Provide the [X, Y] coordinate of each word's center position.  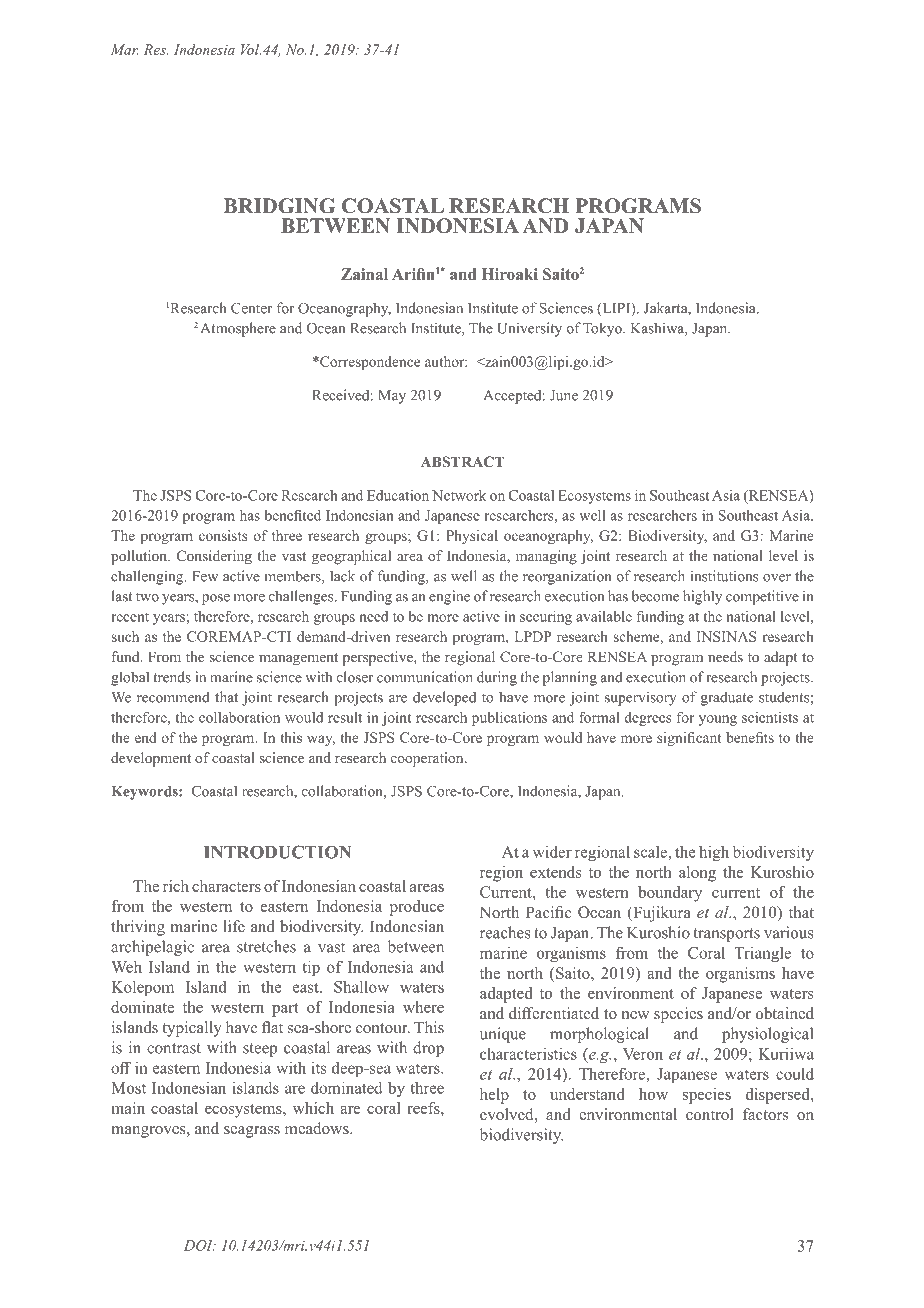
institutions [724, 576]
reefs [424, 1108]
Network [459, 495]
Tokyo [603, 329]
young [718, 720]
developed [444, 698]
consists [223, 535]
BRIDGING [279, 206]
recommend [173, 697]
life [234, 926]
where [423, 1007]
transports [727, 935]
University [529, 329]
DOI [199, 1245]
